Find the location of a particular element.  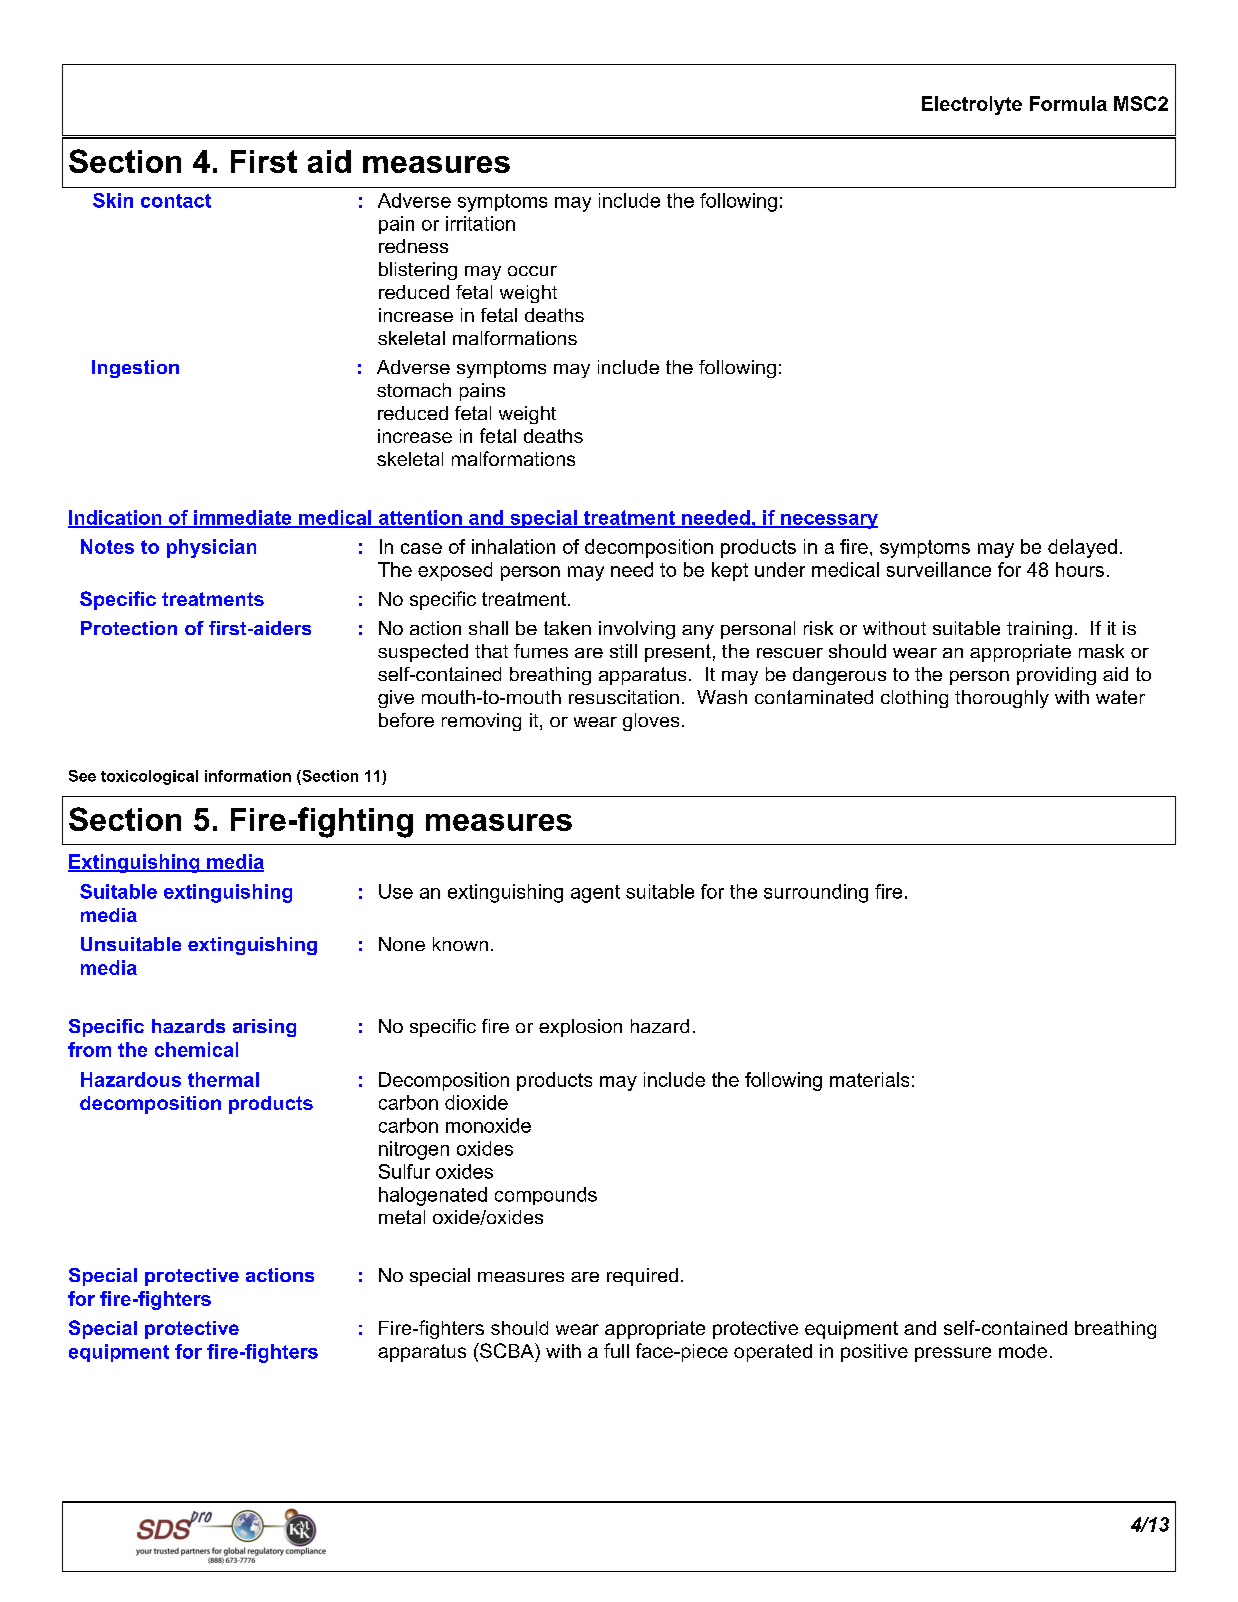

contact is located at coordinates (176, 201).
